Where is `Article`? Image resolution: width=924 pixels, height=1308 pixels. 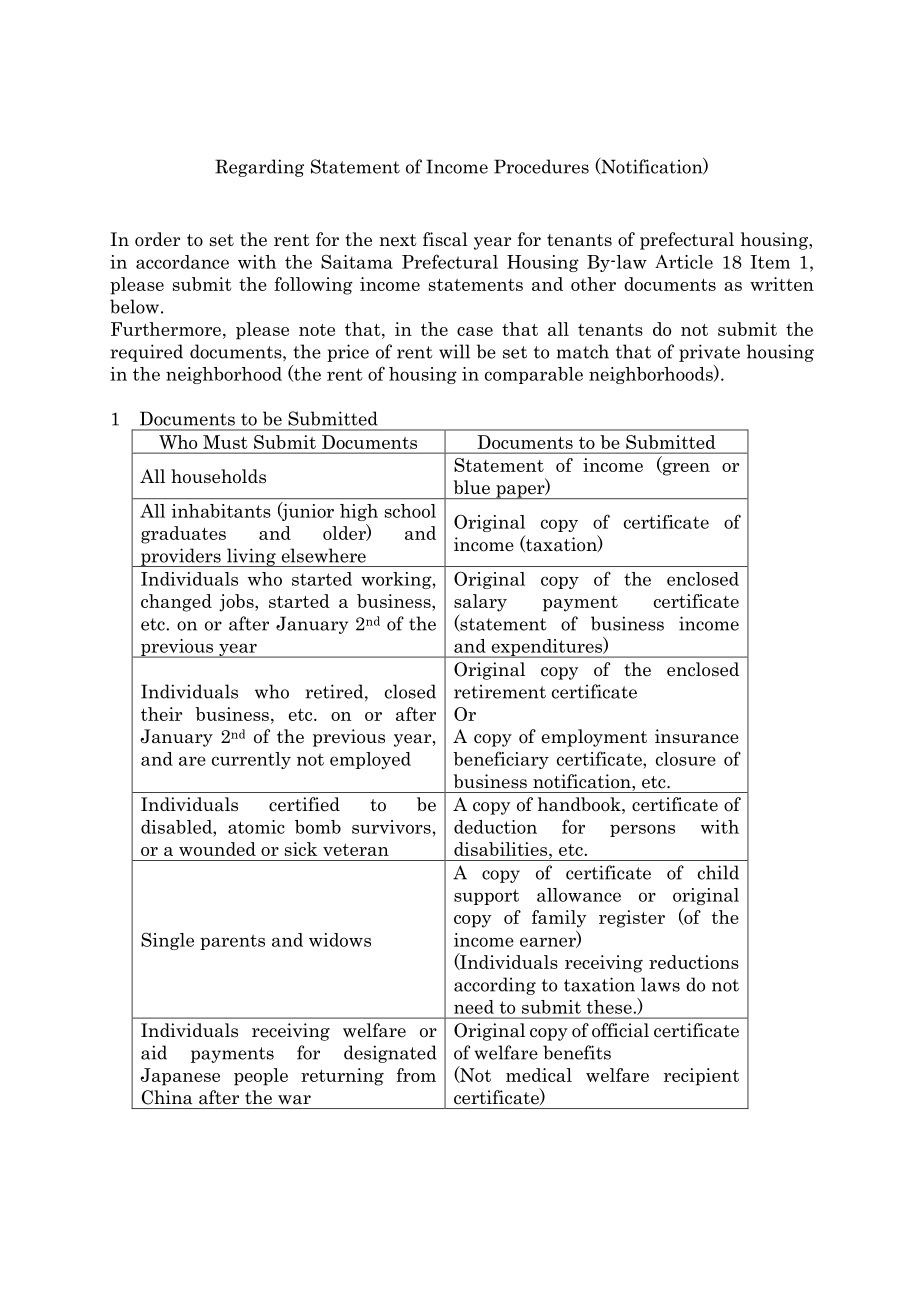 Article is located at coordinates (684, 262).
